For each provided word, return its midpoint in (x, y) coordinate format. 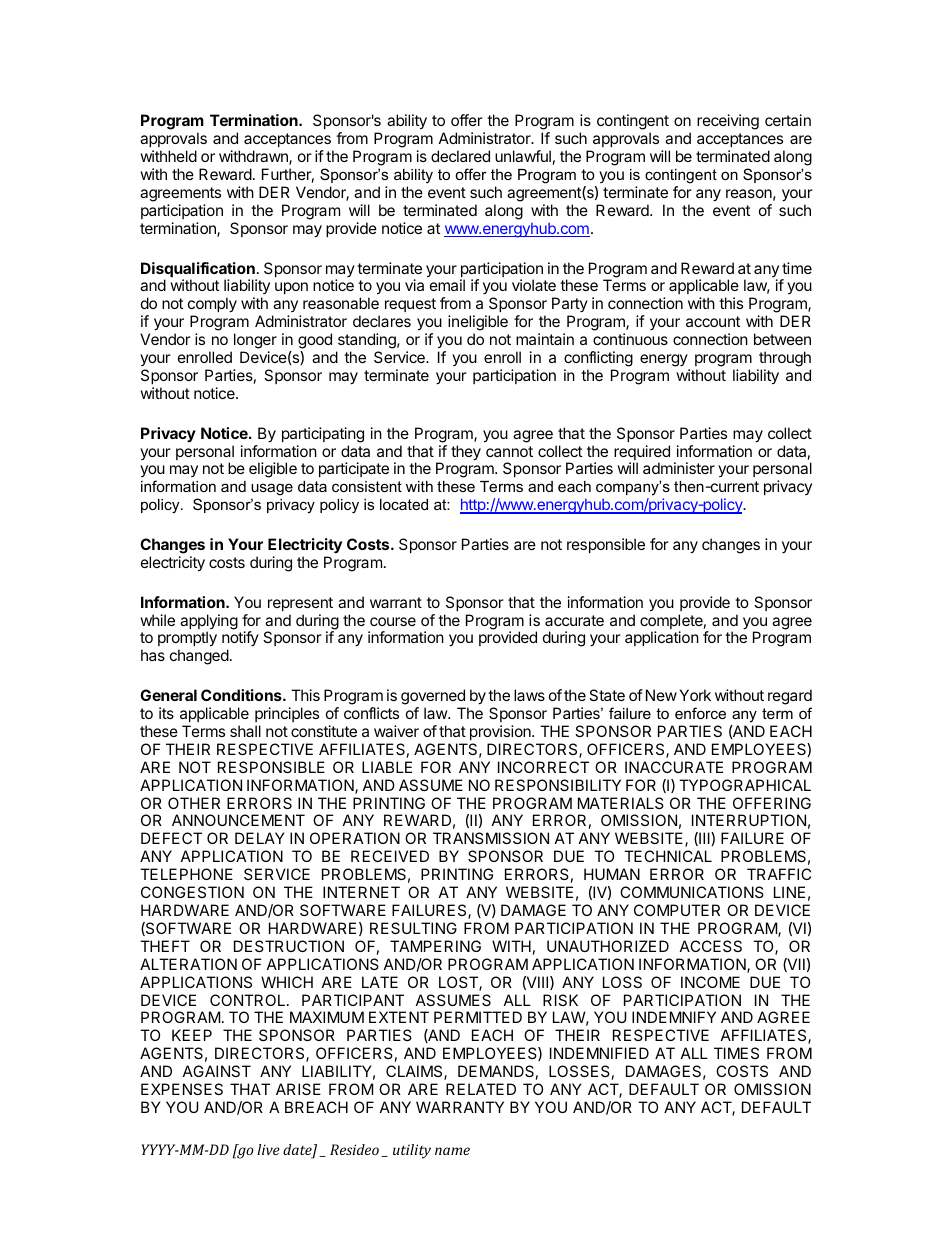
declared (460, 156)
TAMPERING (435, 946)
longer (255, 342)
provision (501, 732)
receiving (728, 122)
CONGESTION (192, 892)
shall (245, 731)
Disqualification (199, 271)
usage (272, 491)
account (713, 321)
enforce (700, 713)
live (268, 1149)
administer (679, 468)
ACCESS (711, 946)
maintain (545, 339)
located (404, 504)
